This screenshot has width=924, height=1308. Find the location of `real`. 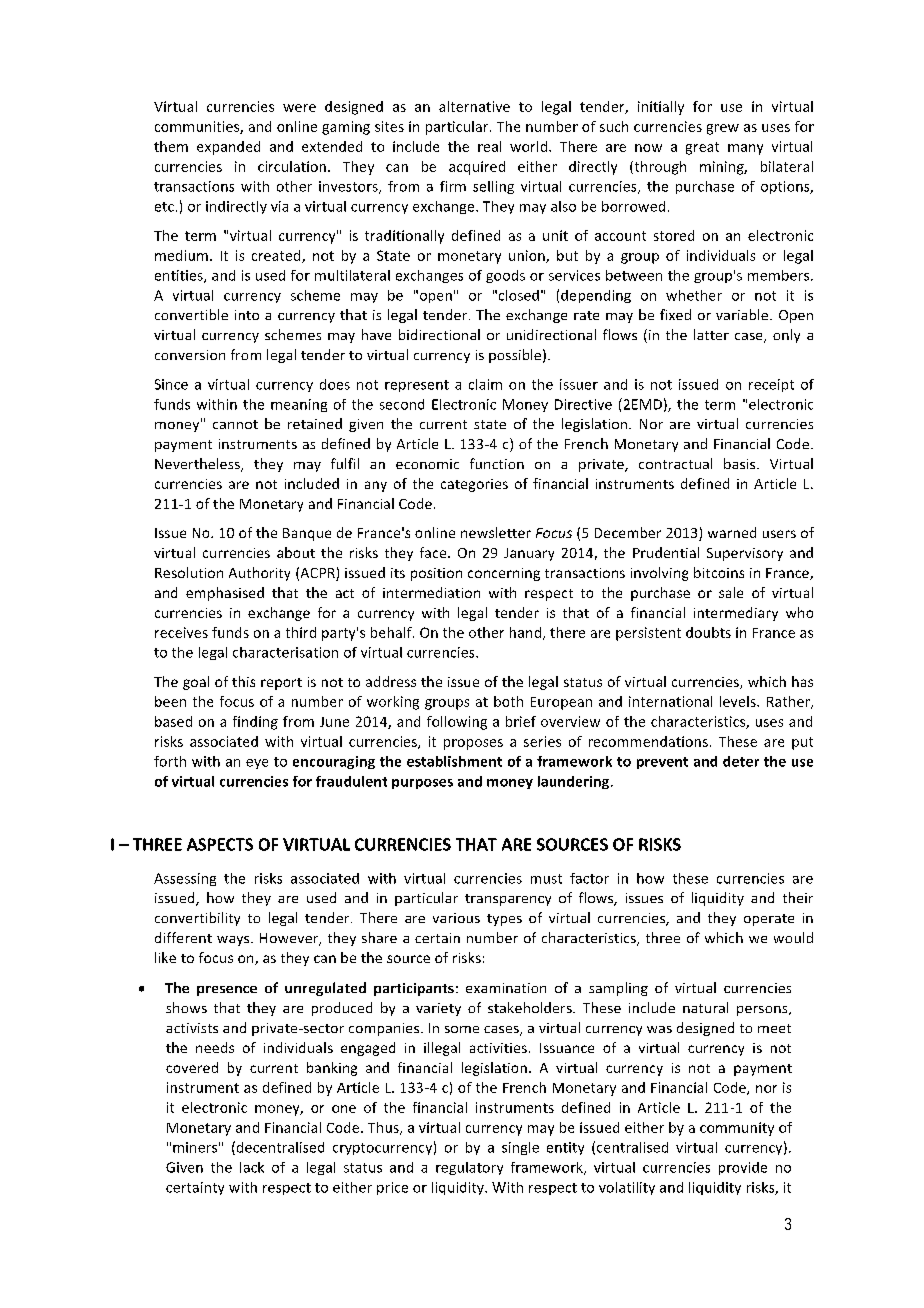

real is located at coordinates (489, 146).
